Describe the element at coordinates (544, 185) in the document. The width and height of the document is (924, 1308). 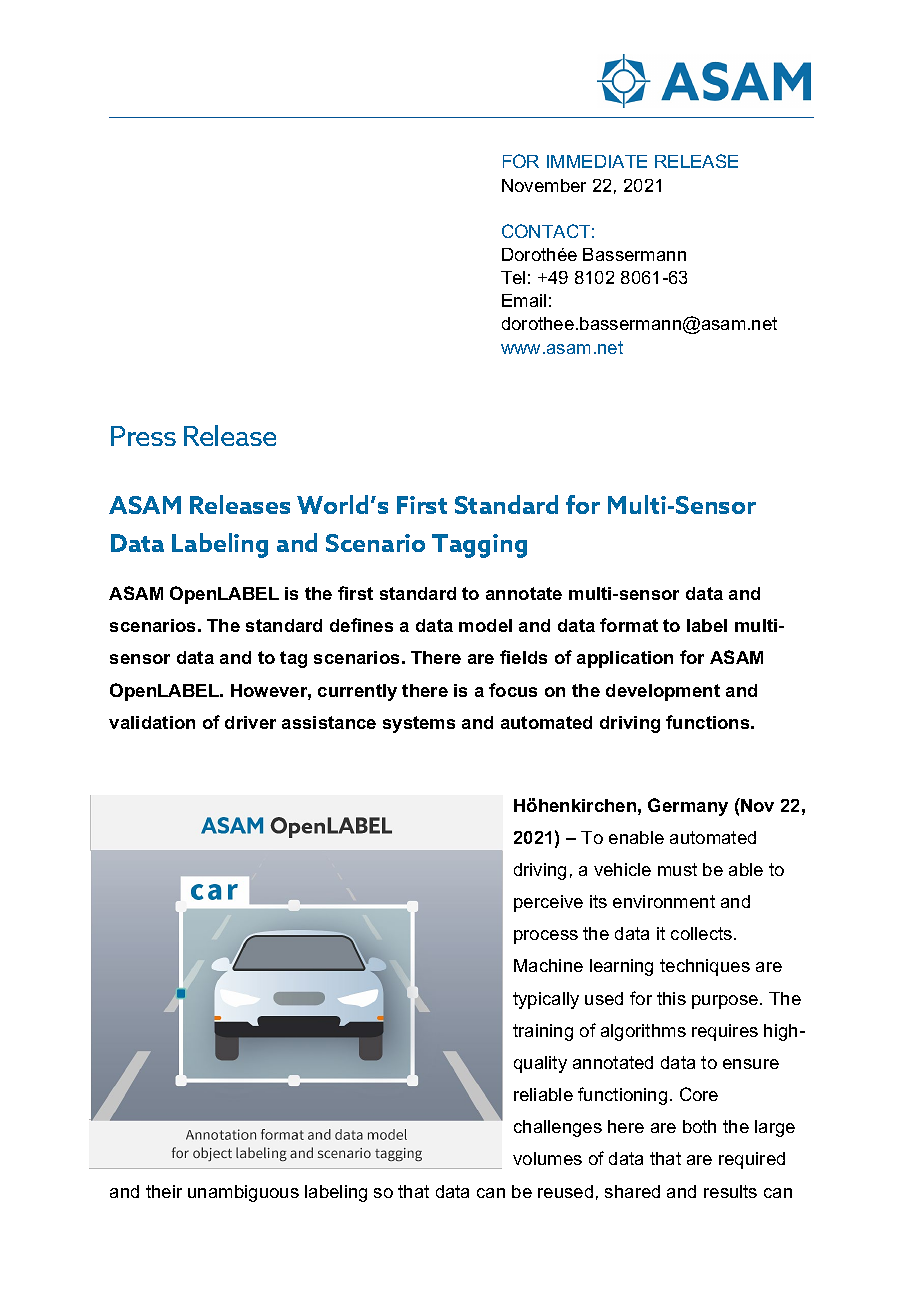
I see `November` at that location.
